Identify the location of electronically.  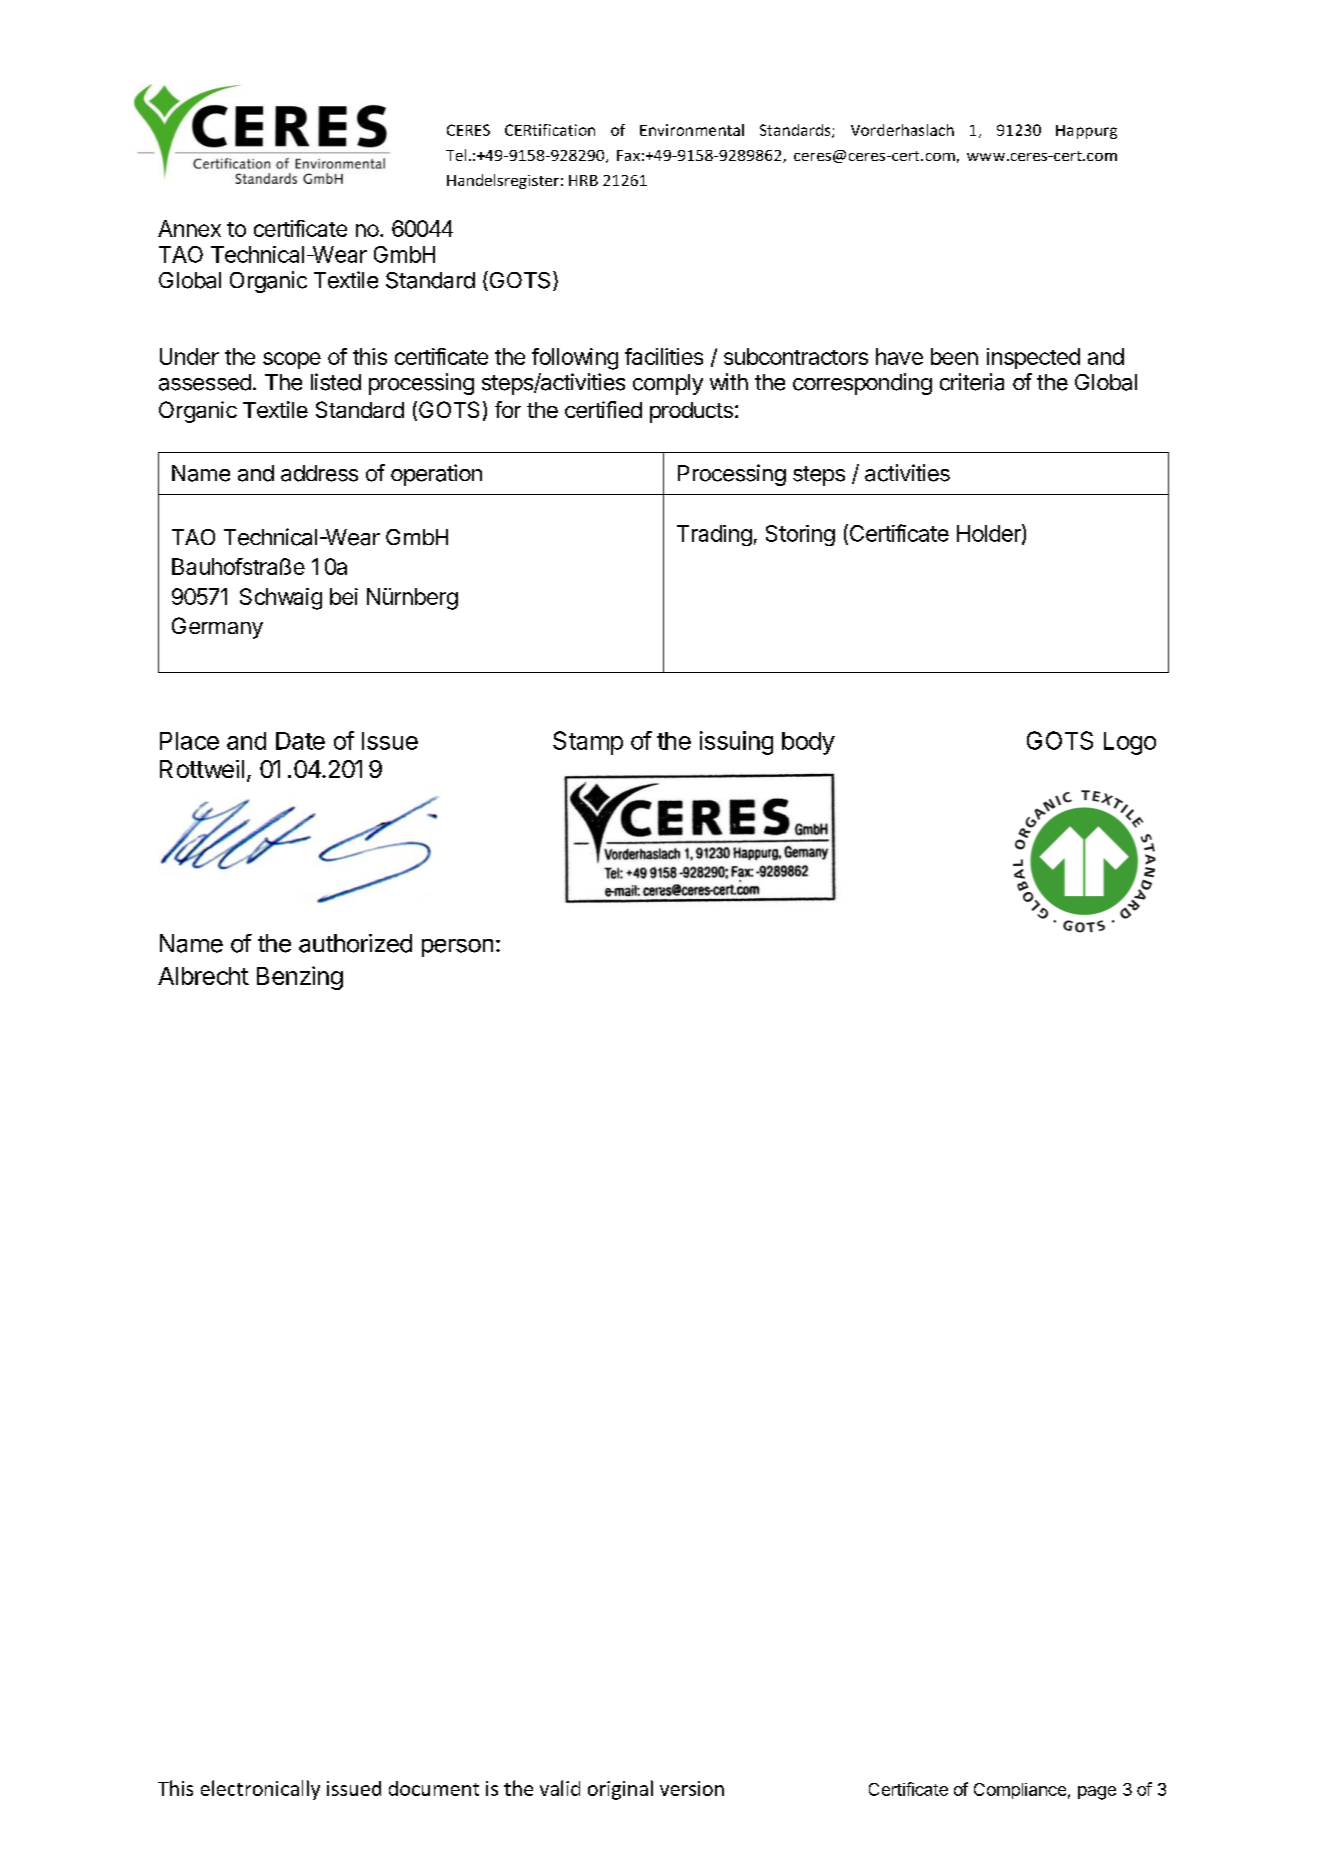
(260, 1790).
